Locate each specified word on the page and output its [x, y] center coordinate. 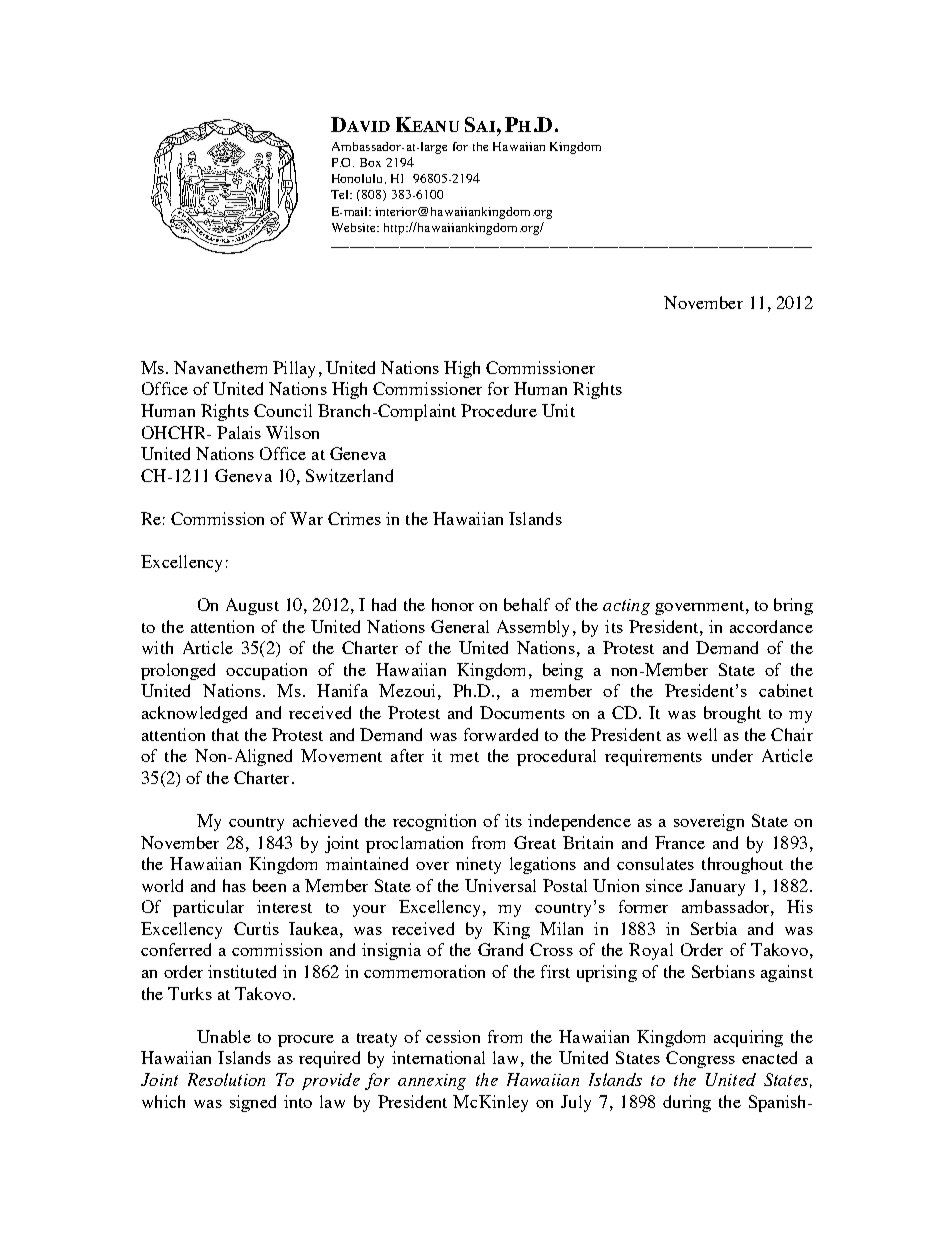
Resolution [226, 1079]
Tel [341, 194]
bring [793, 606]
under [732, 755]
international [438, 1057]
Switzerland [349, 475]
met [464, 757]
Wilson [292, 432]
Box [370, 162]
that [225, 734]
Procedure [499, 410]
